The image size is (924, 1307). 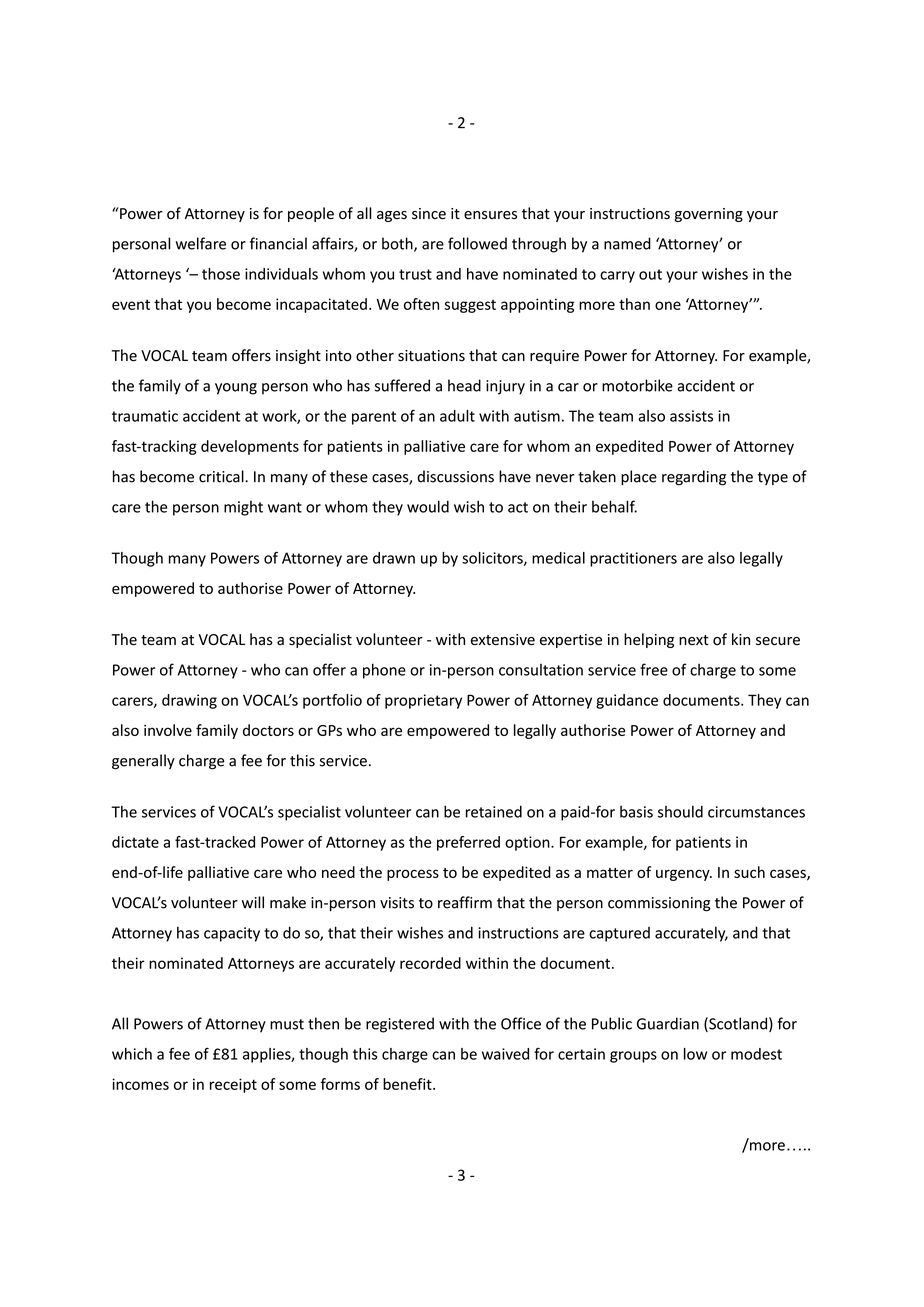 I want to click on generally, so click(x=143, y=762).
